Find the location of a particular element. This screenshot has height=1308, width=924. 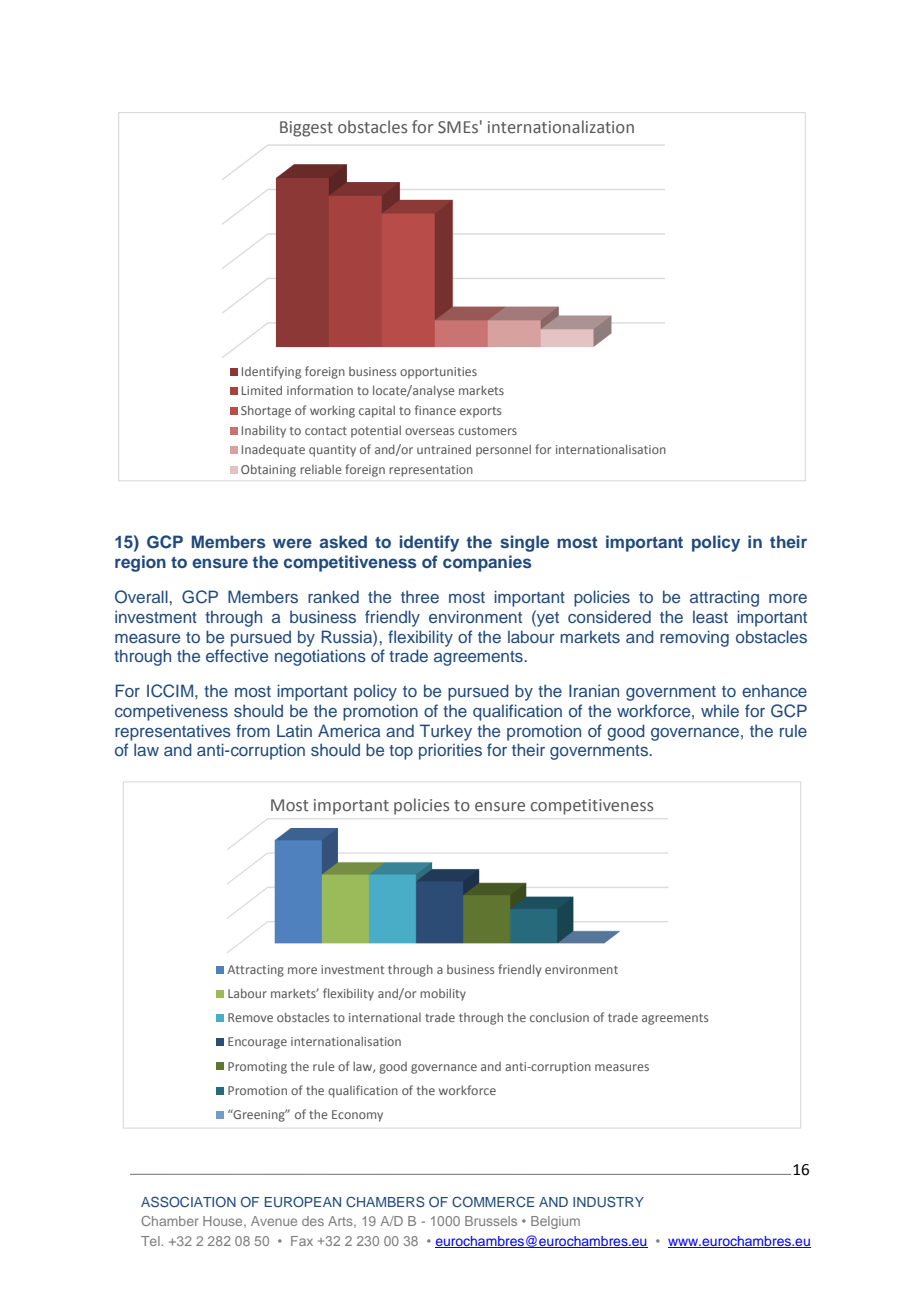

ASSOCIATION is located at coordinates (188, 1201).
